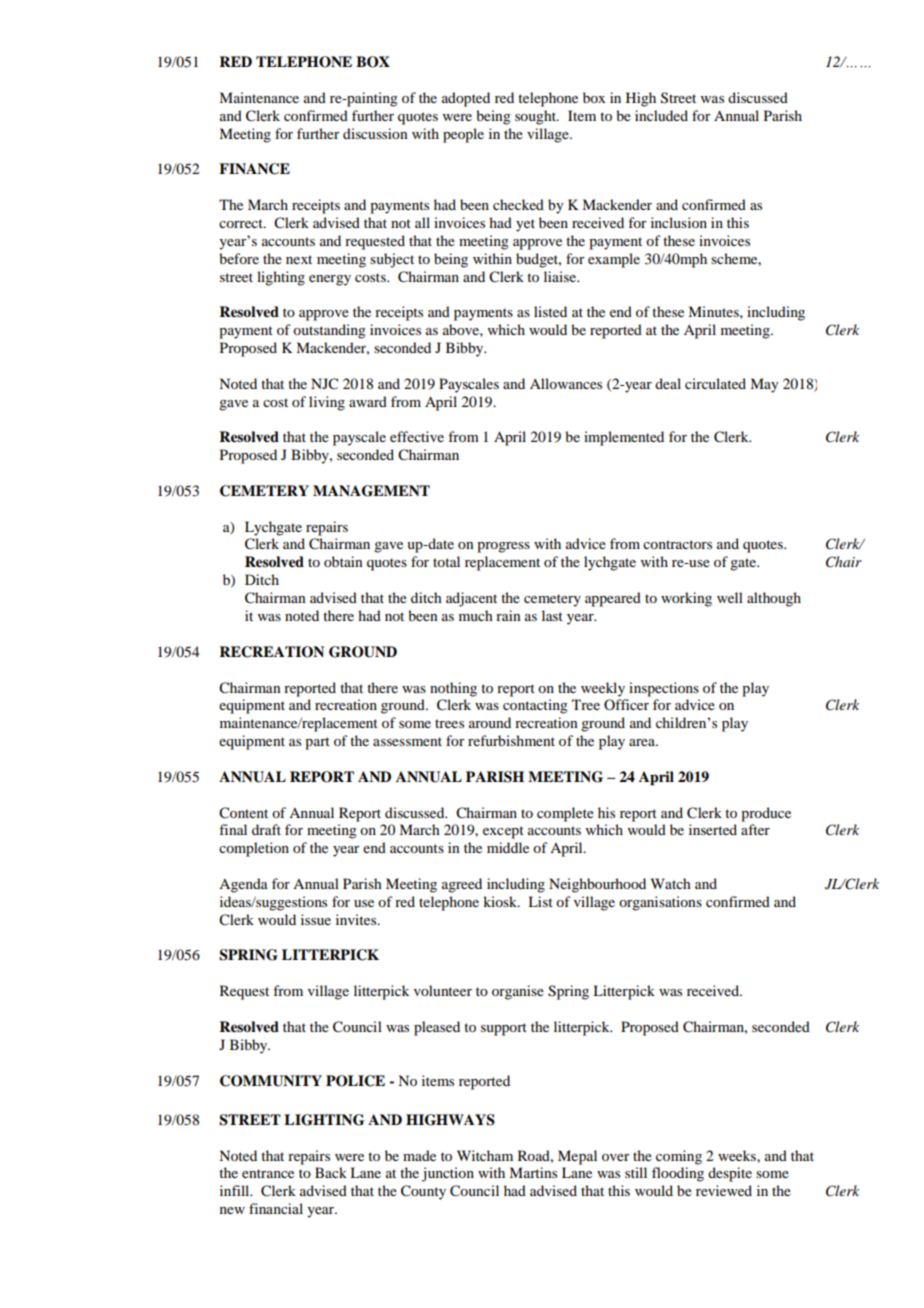  I want to click on entrance, so click(268, 1173).
